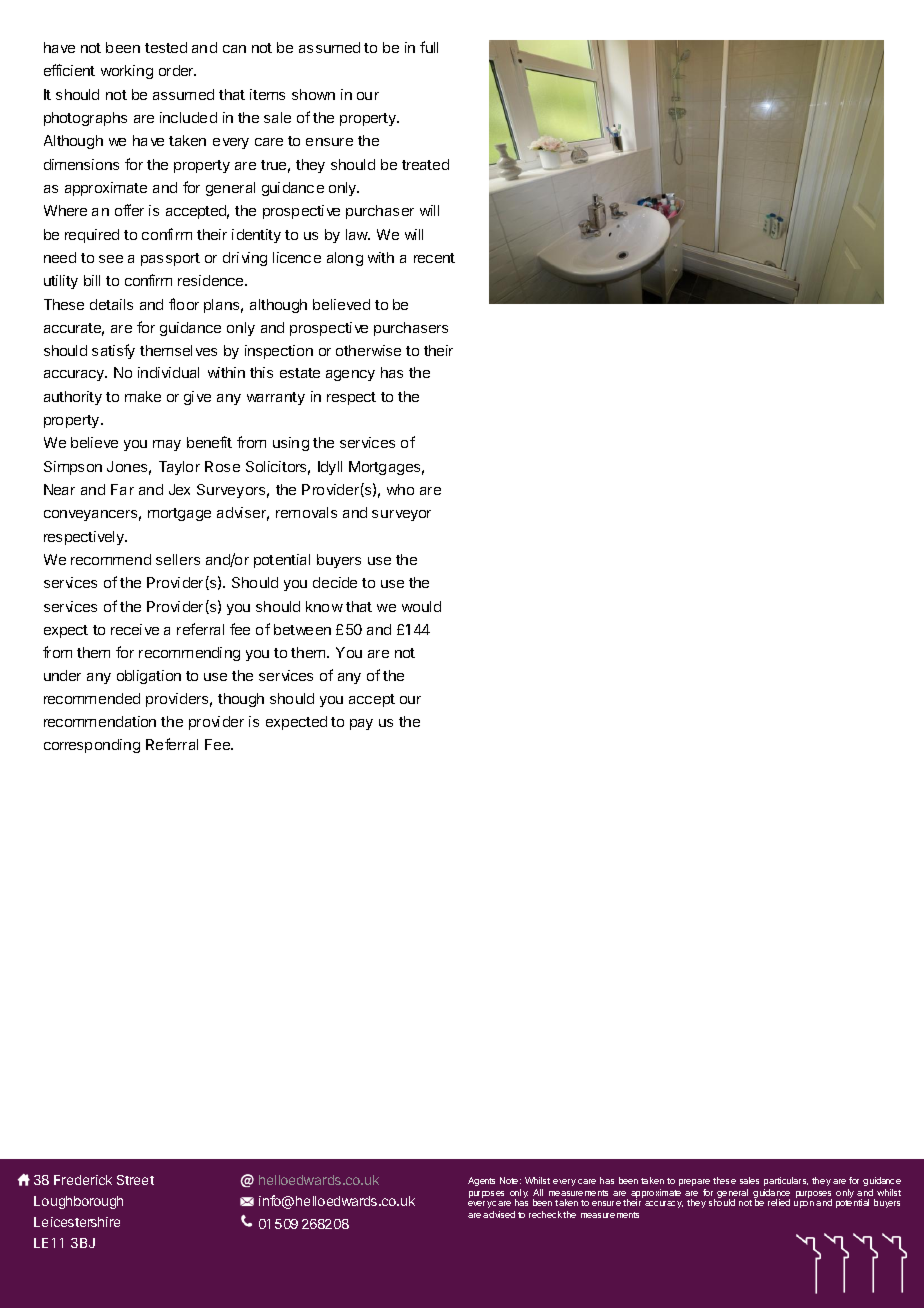 This image has width=924, height=1308. What do you see at coordinates (135, 1180) in the image?
I see `Street` at bounding box center [135, 1180].
